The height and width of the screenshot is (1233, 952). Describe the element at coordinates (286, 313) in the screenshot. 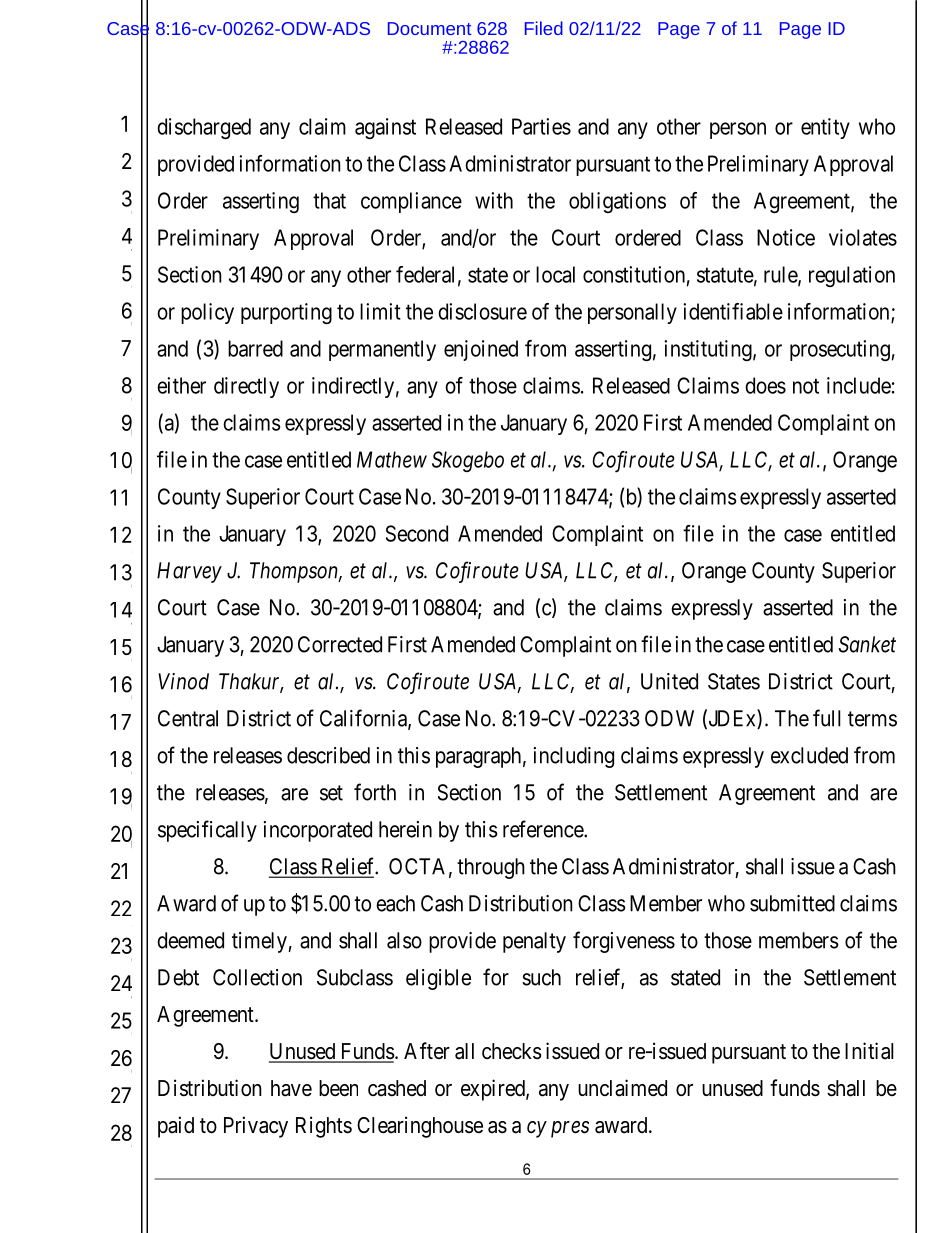

I see `purporting` at that location.
